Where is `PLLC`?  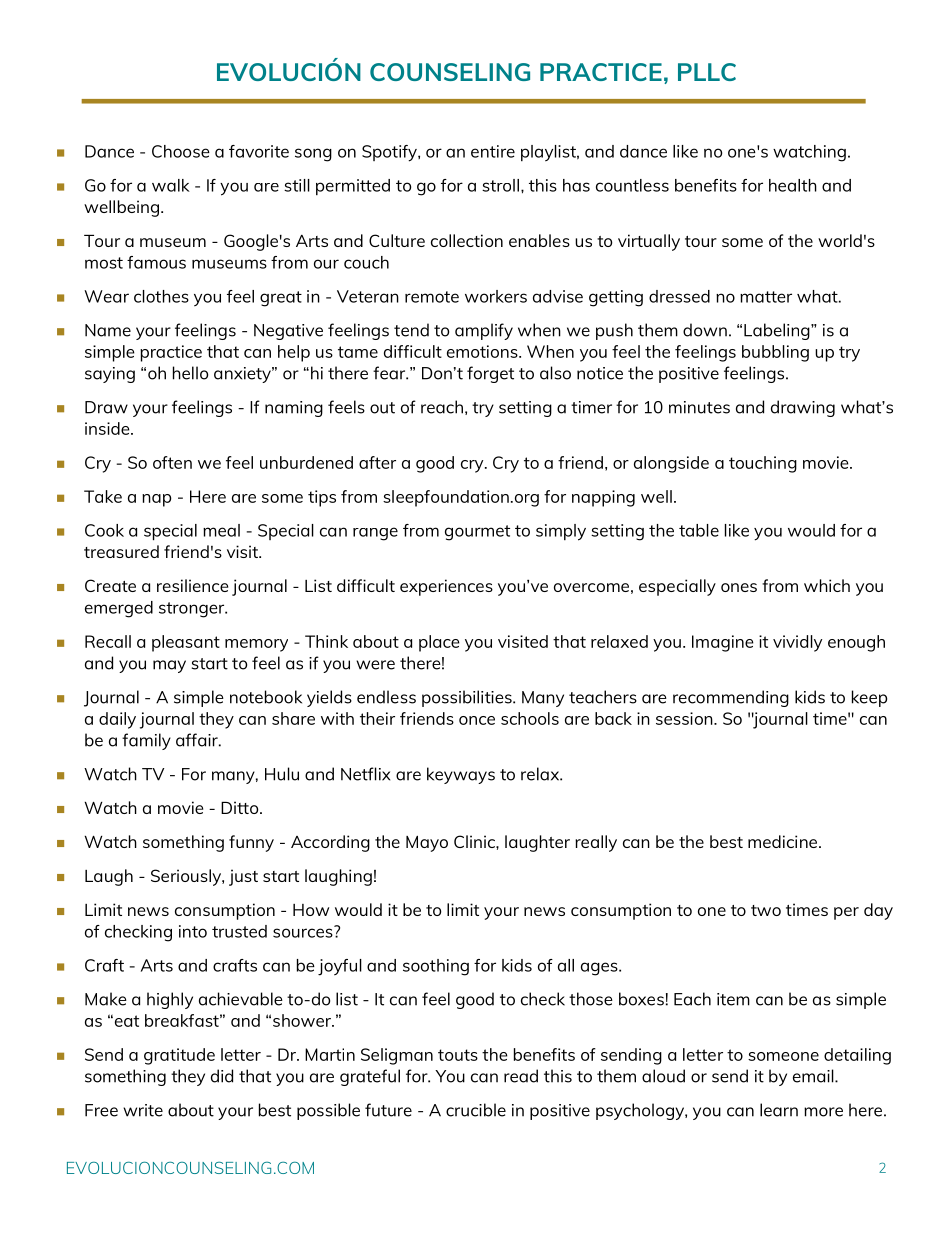 PLLC is located at coordinates (707, 72).
